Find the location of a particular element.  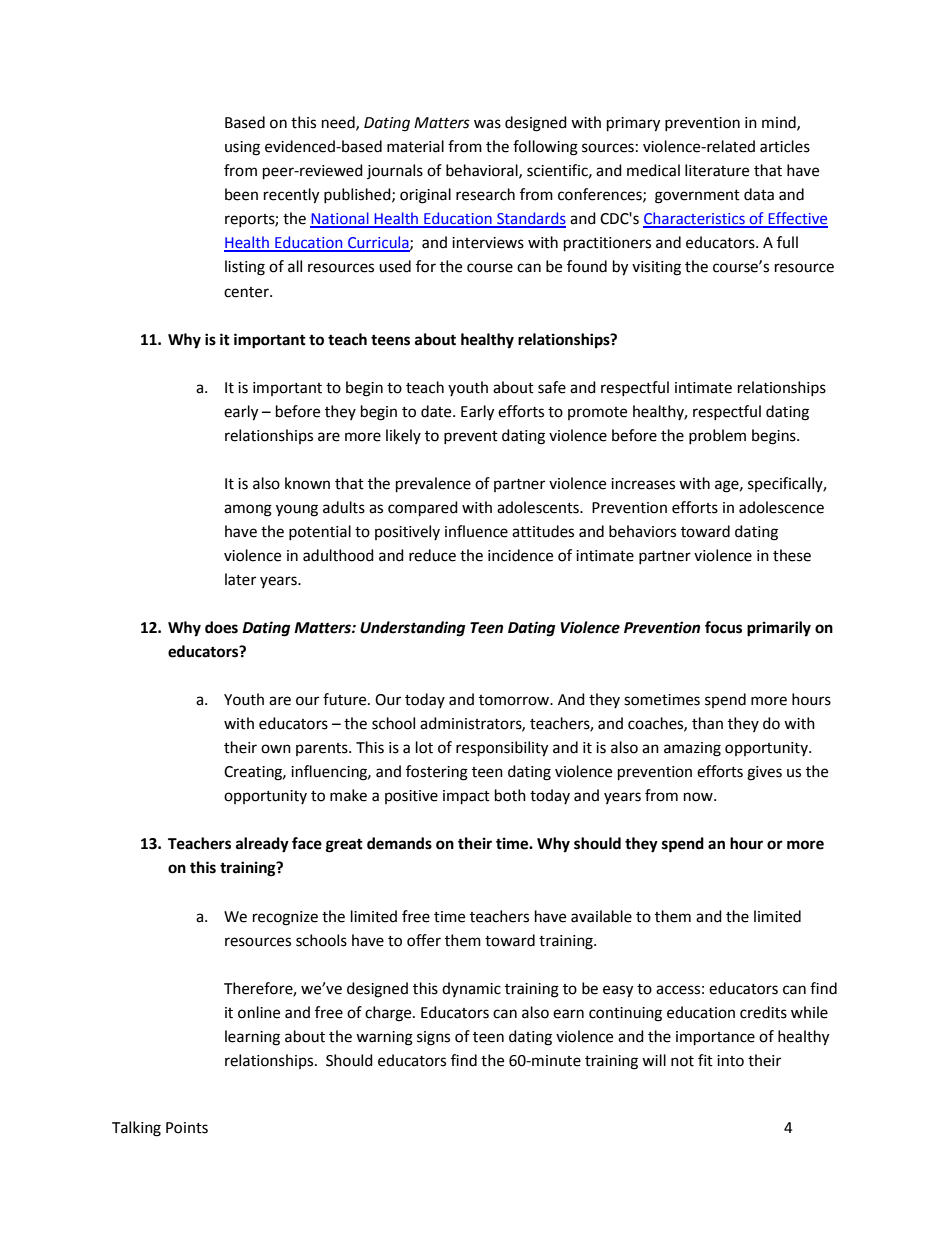

using is located at coordinates (242, 148).
